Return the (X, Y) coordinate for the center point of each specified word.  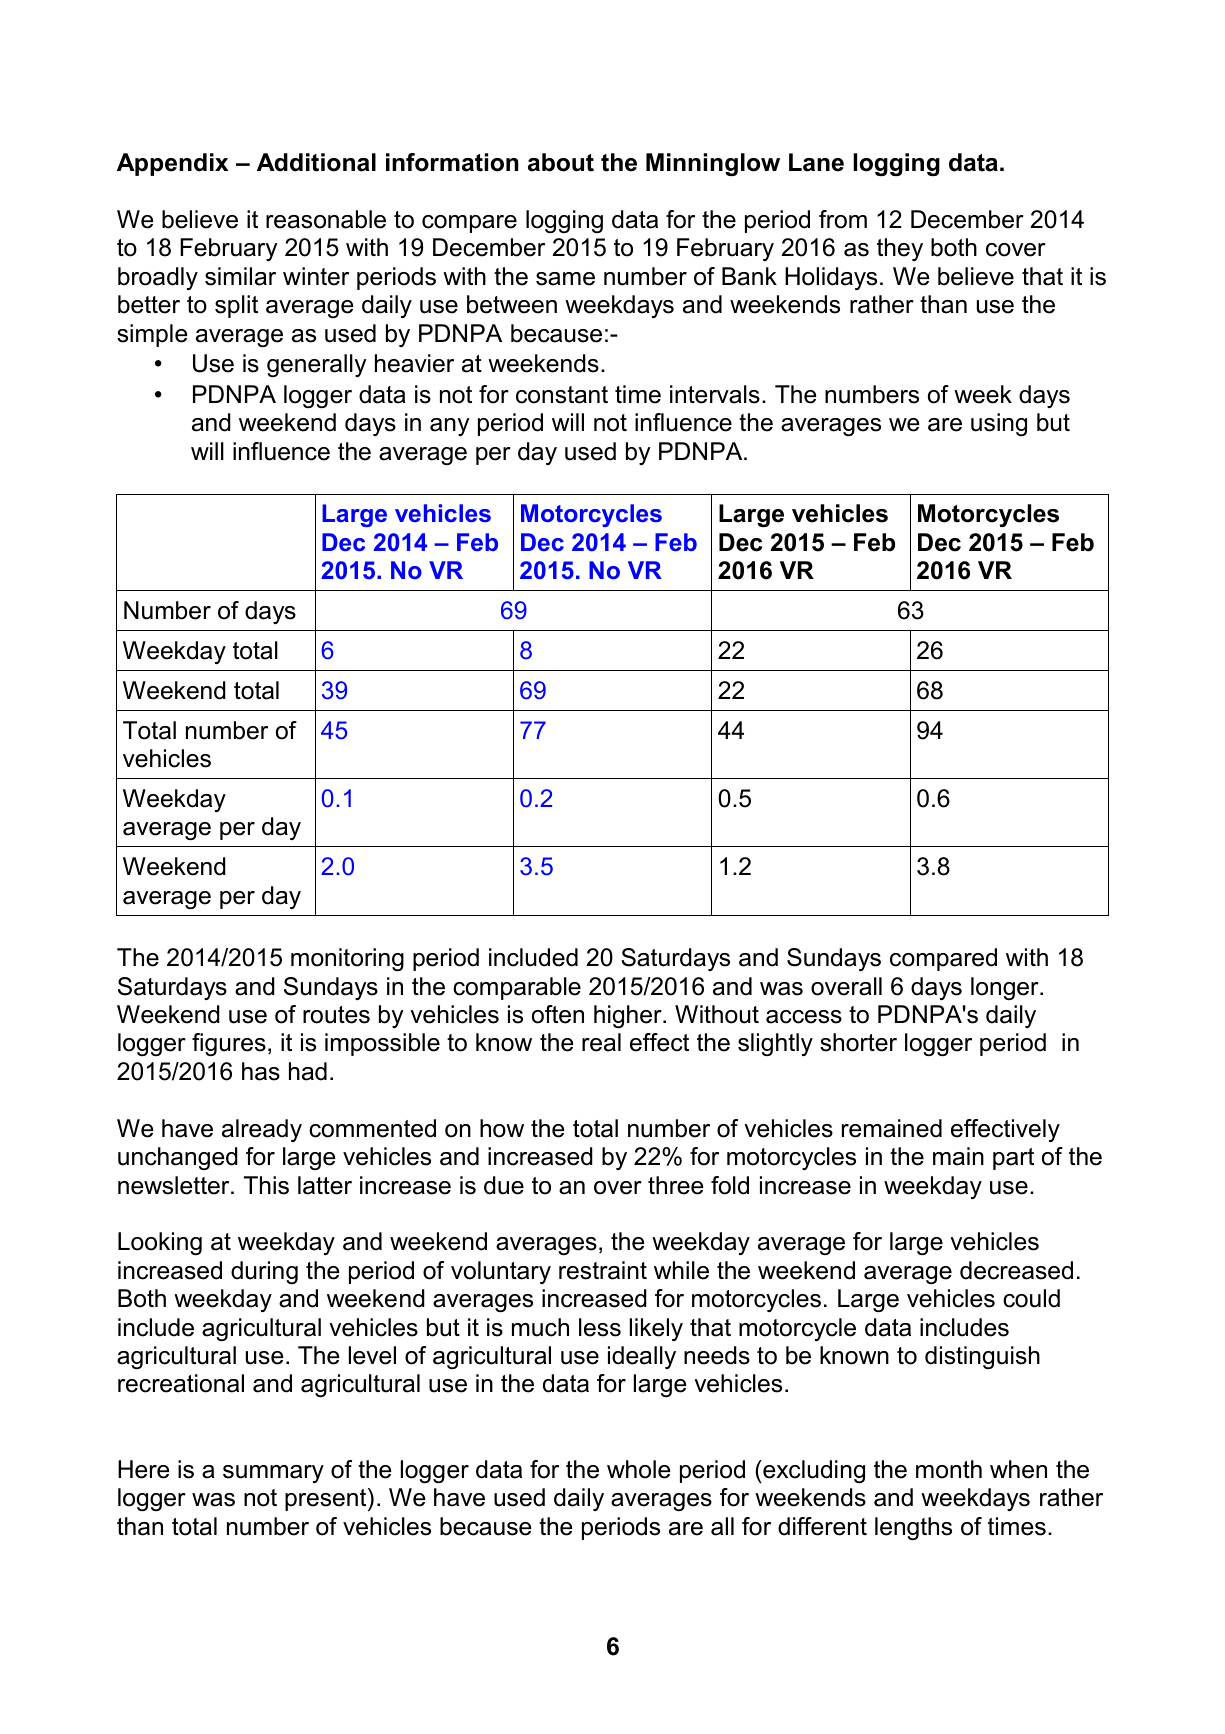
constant (562, 395)
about (561, 162)
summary (273, 1474)
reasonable (326, 219)
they (900, 249)
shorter (858, 1042)
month (949, 1469)
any (450, 427)
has (261, 1071)
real (601, 1042)
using (999, 424)
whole (638, 1469)
